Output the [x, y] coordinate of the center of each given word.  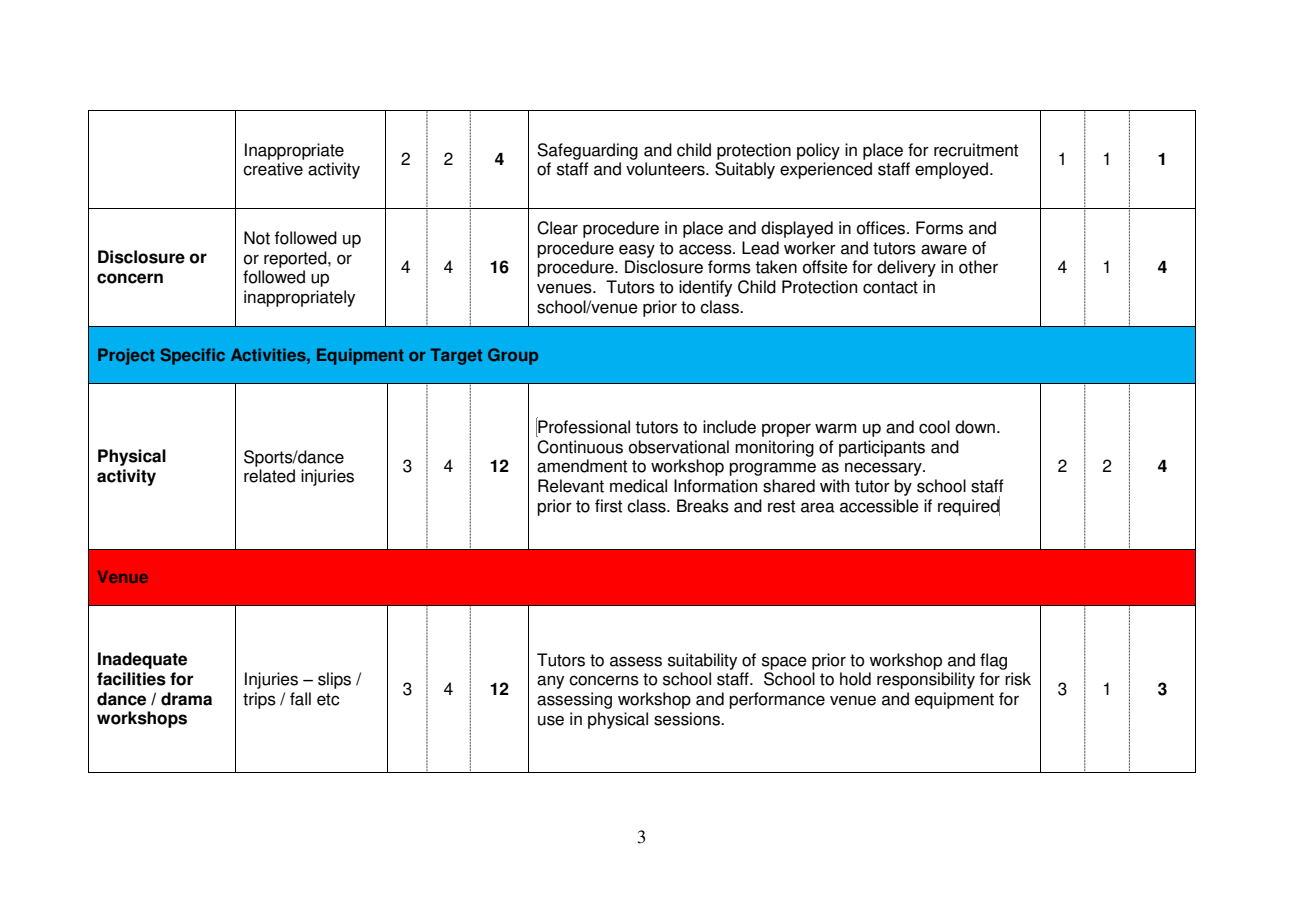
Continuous [580, 447]
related [269, 476]
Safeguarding [587, 151]
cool [934, 427]
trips [259, 700]
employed [953, 170]
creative [273, 169]
